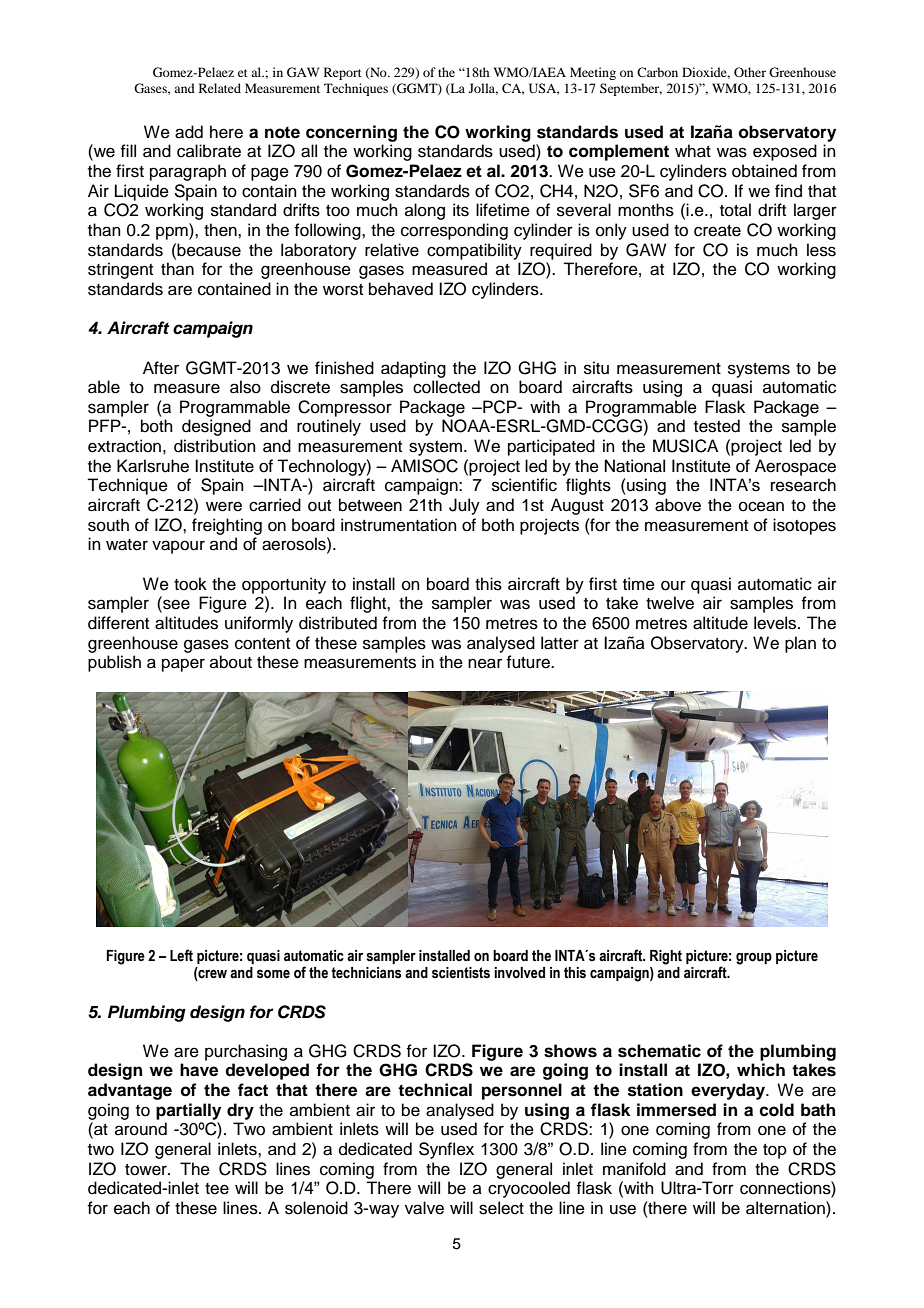 This screenshot has height=1308, width=924. I want to click on near, so click(485, 663).
